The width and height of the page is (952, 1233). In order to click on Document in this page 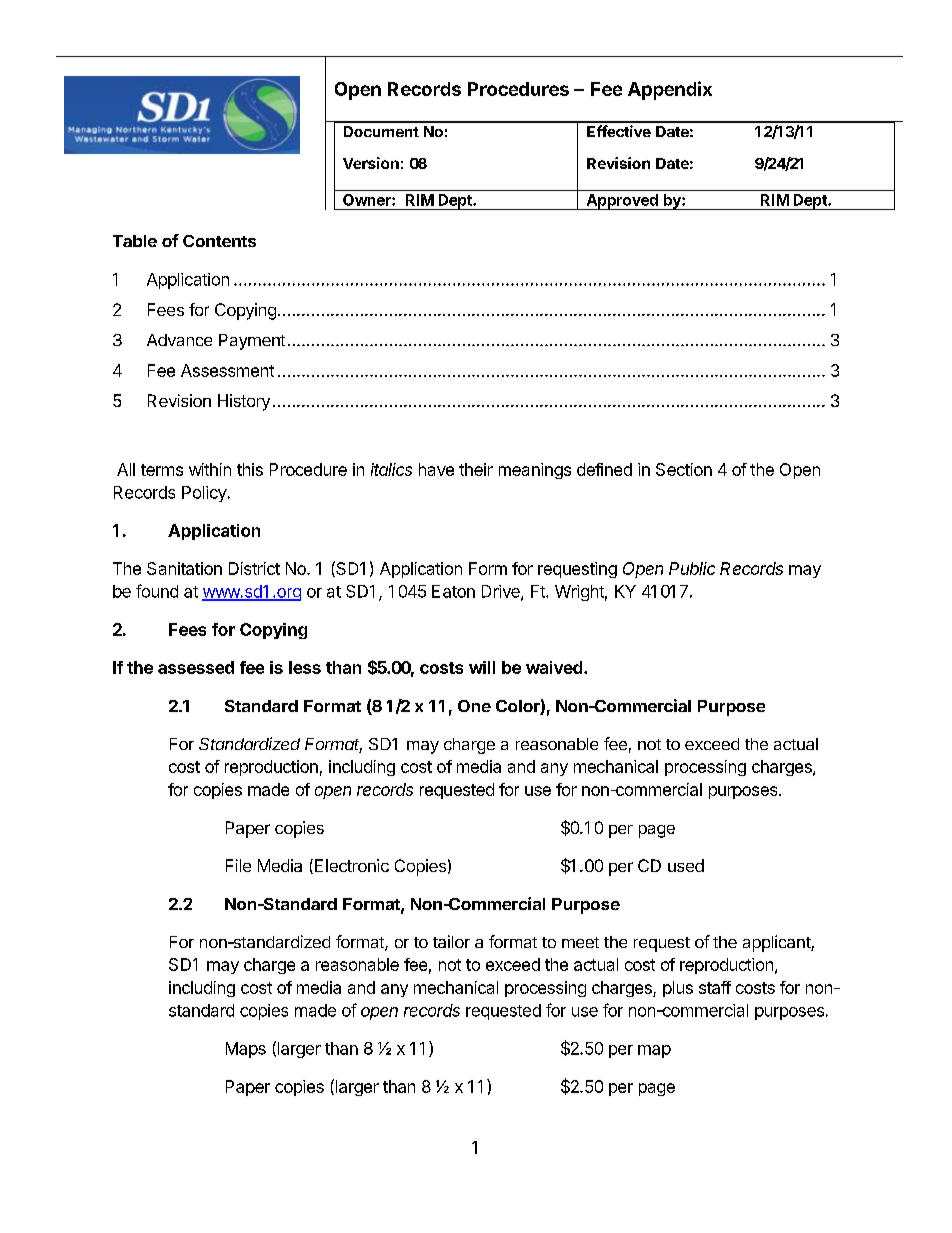, I will do `click(381, 131)`.
